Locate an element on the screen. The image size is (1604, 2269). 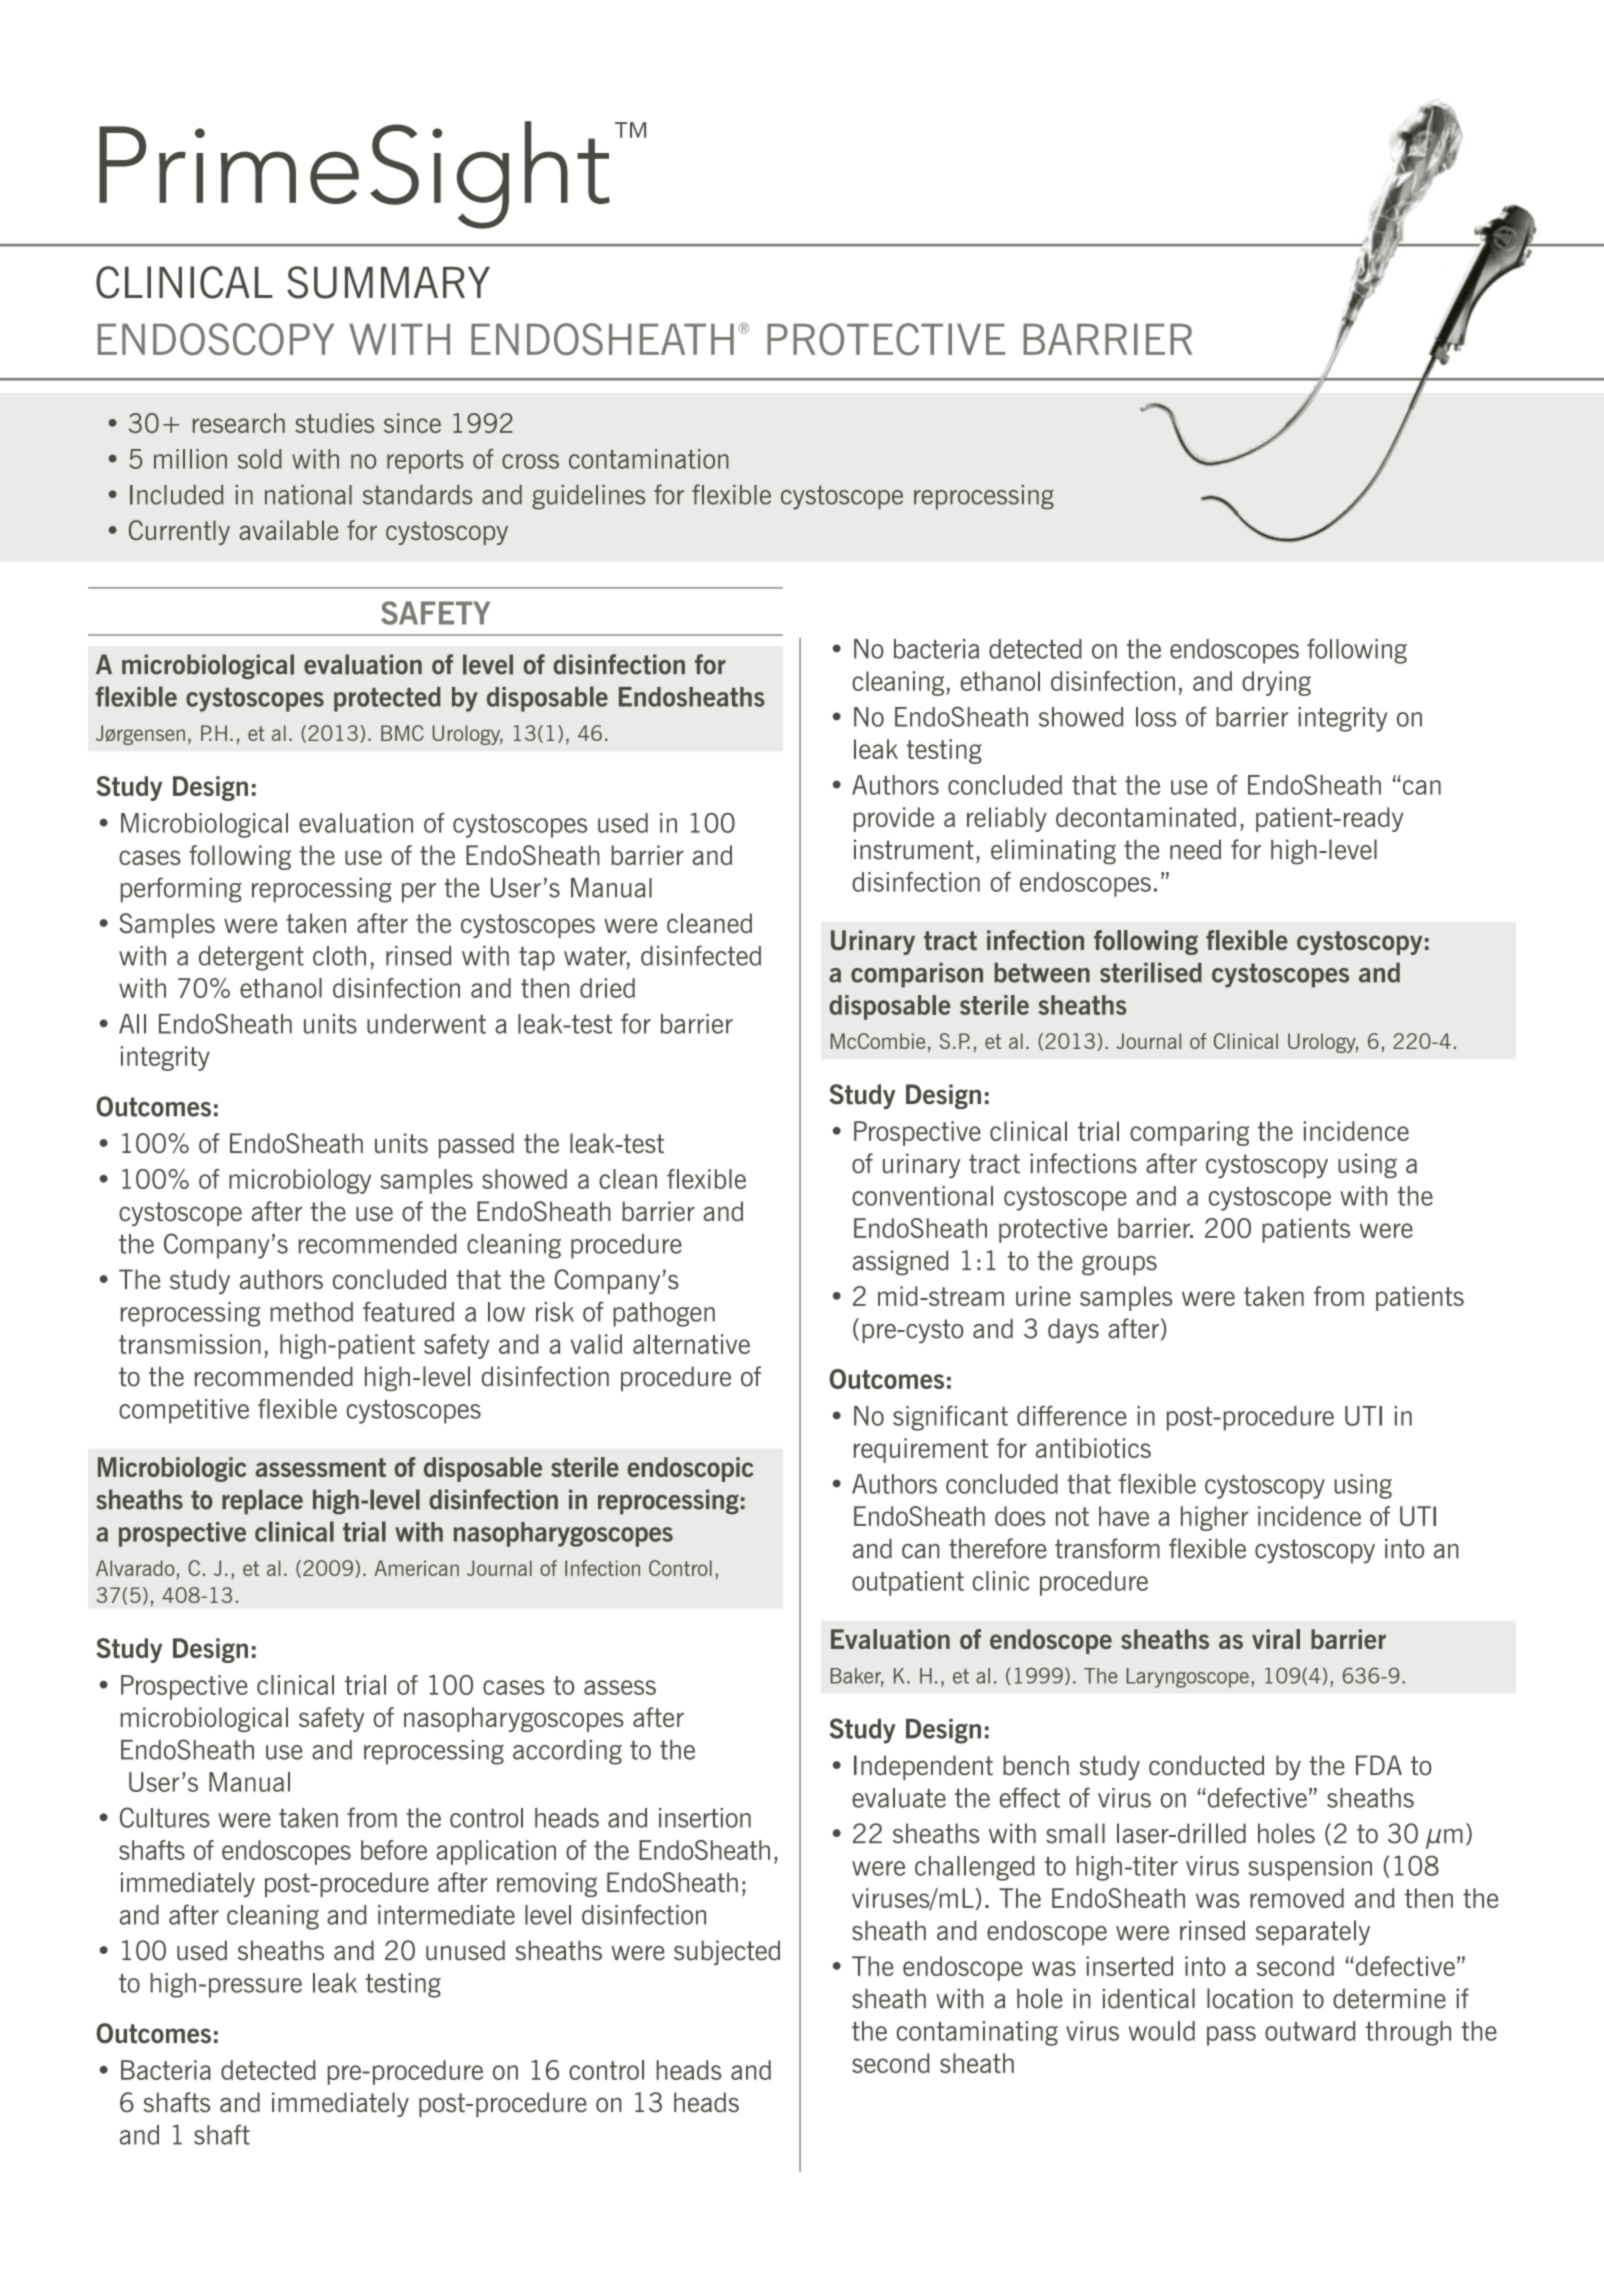
location is located at coordinates (1250, 1998).
